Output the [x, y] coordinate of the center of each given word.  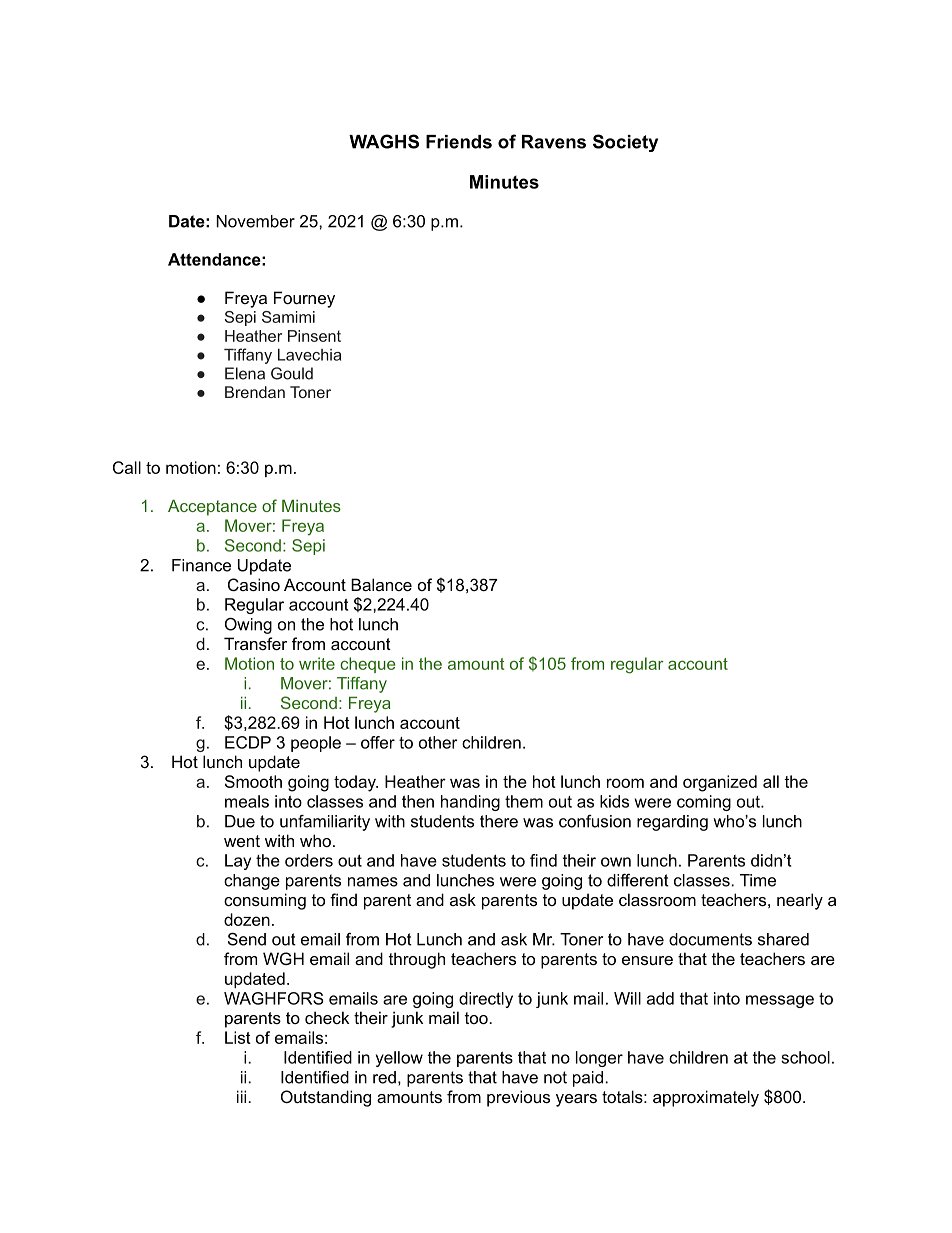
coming [704, 803]
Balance [381, 584]
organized [720, 783]
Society [625, 143]
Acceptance [212, 507]
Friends [459, 142]
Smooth [253, 781]
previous [518, 1098]
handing [470, 803]
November [255, 221]
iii [243, 1096]
